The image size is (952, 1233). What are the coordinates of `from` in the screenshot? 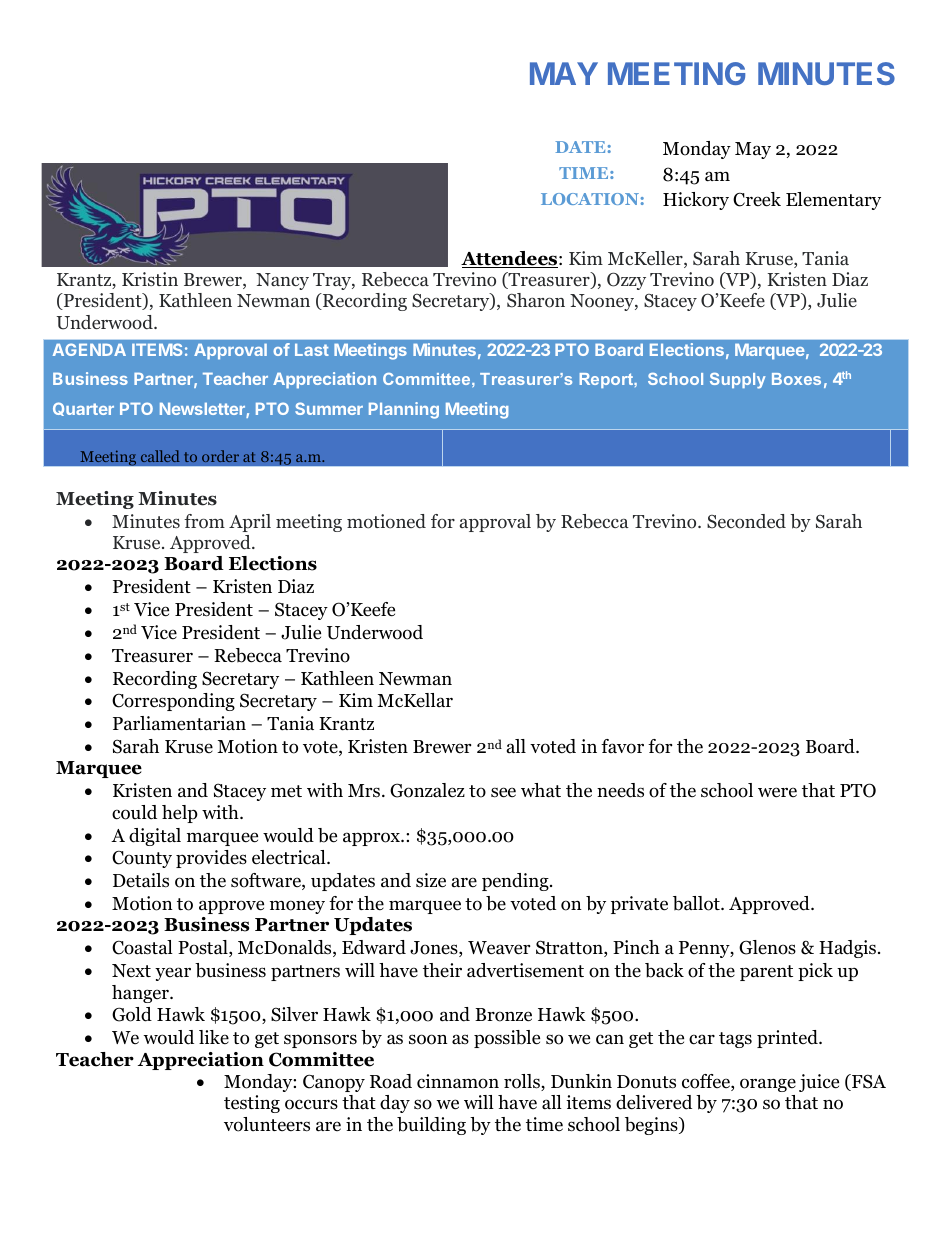 It's located at (204, 521).
